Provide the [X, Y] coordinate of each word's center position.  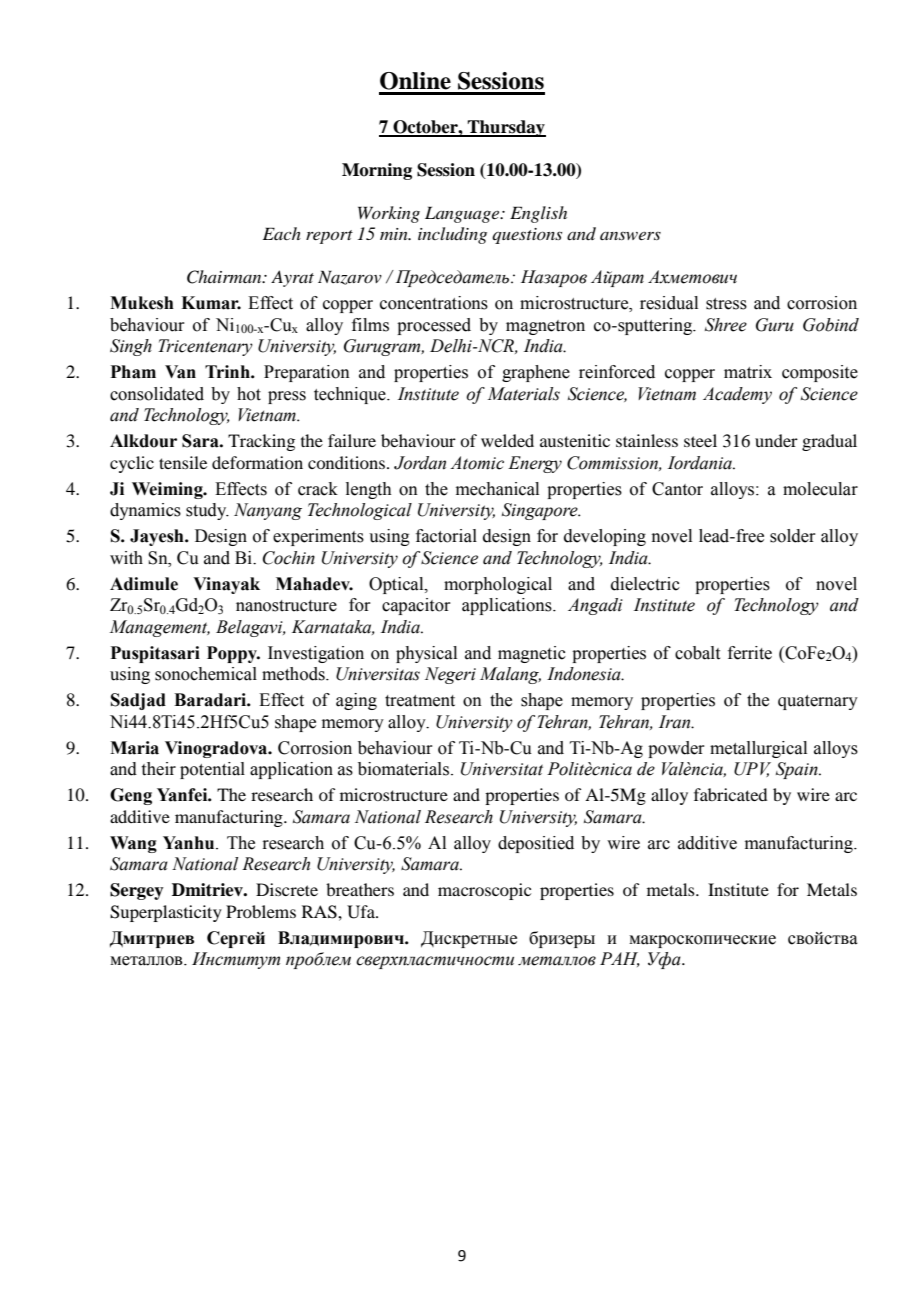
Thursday [505, 128]
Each [282, 233]
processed [434, 326]
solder [793, 536]
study [207, 511]
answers [630, 236]
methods [294, 674]
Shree [726, 325]
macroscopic [484, 891]
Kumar [211, 303]
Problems [261, 911]
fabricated [730, 794]
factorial [446, 536]
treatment [420, 701]
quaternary [818, 702]
